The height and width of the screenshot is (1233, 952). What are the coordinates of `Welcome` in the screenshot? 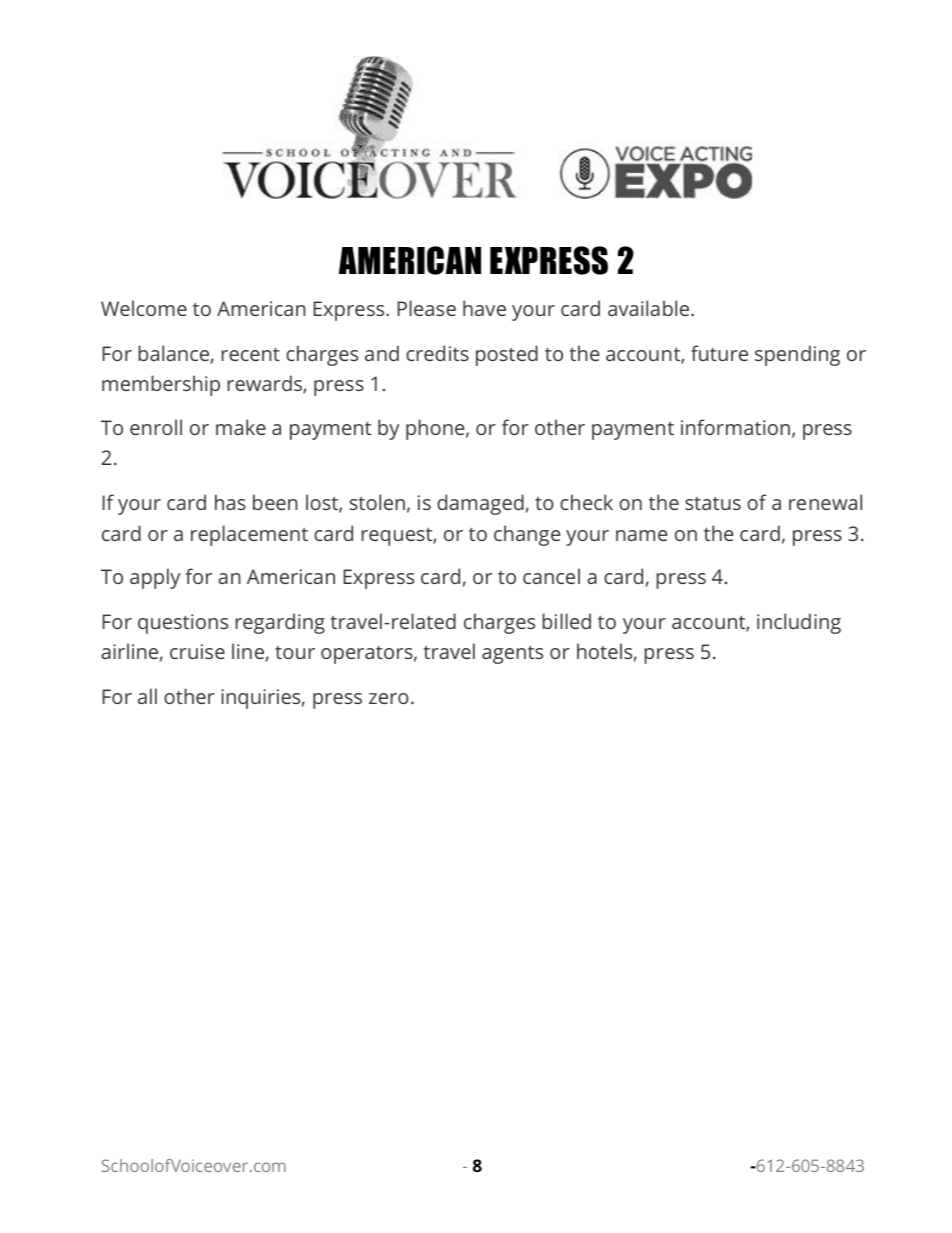 It's located at (144, 308).
